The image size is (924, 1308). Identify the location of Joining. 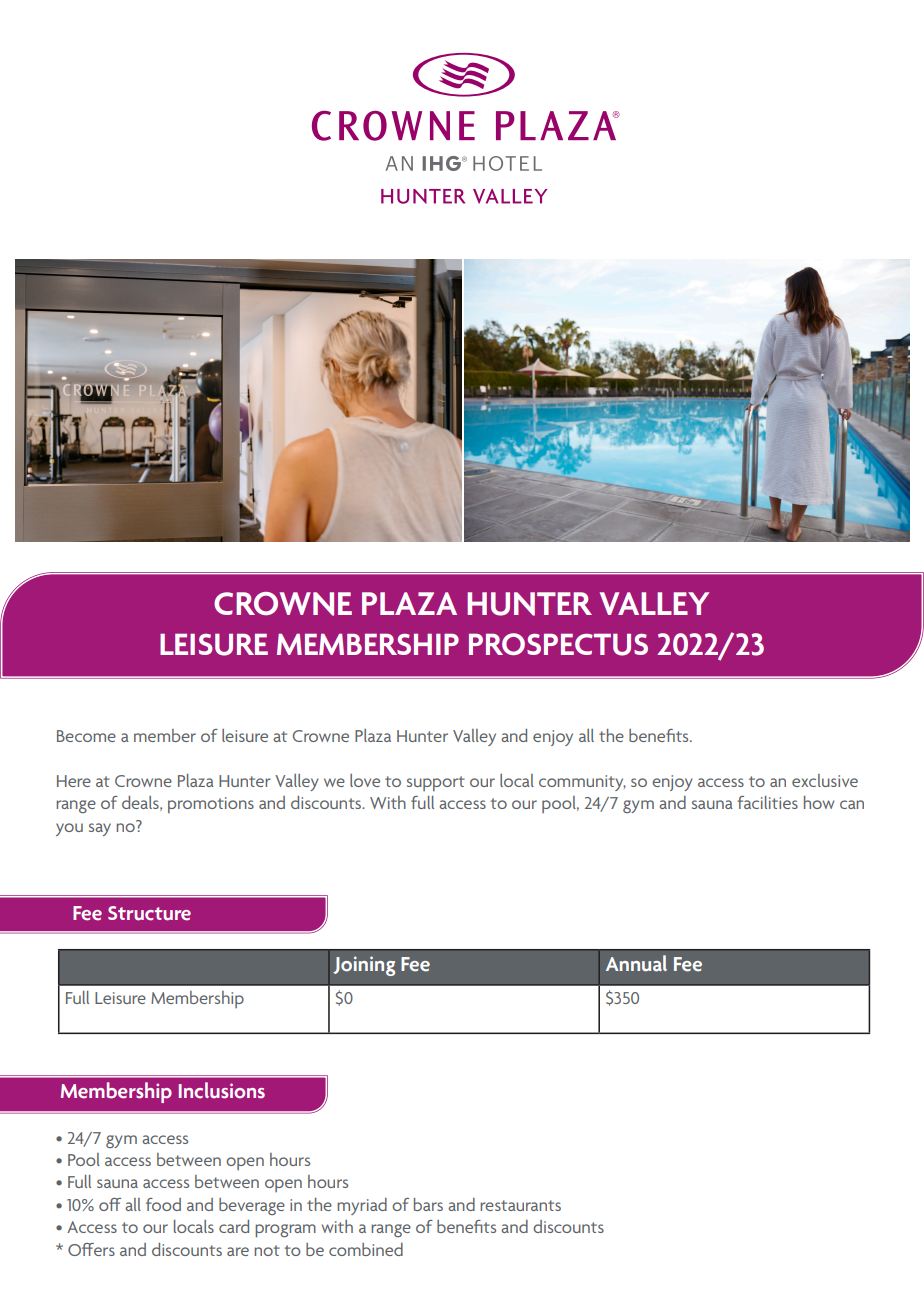
(364, 966).
